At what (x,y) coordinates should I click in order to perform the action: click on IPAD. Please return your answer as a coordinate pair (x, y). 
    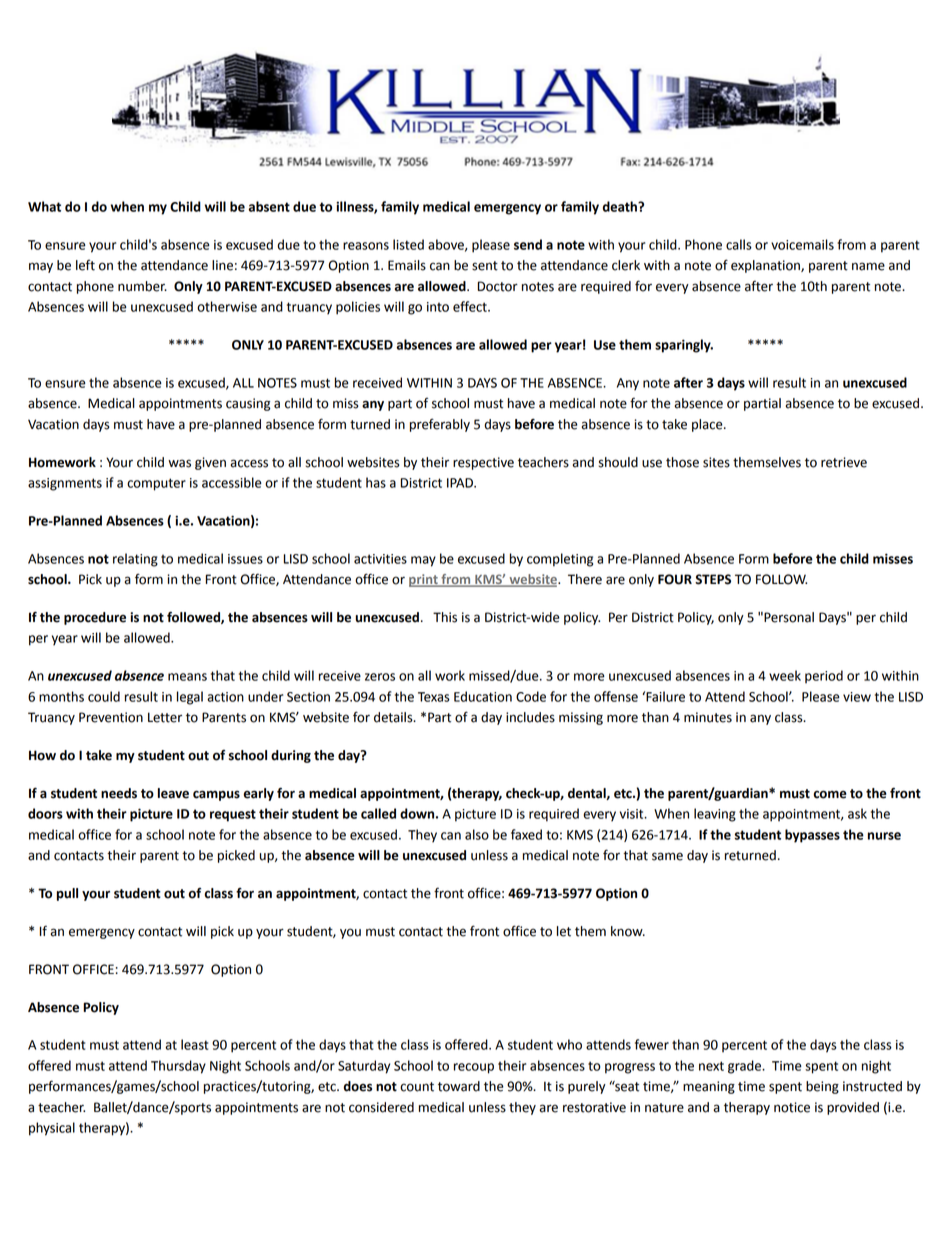
    Looking at the image, I should click on (461, 483).
